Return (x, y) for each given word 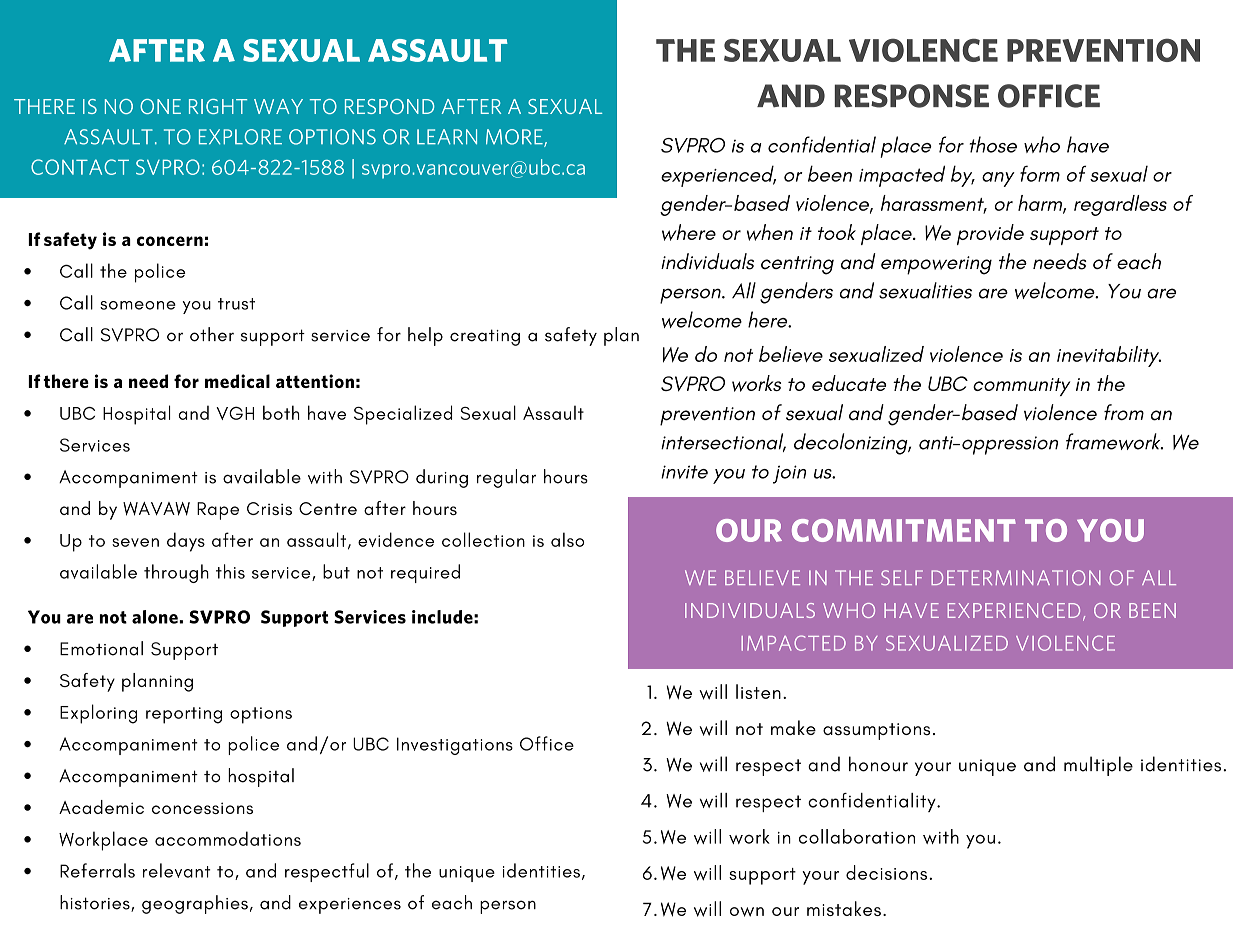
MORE (515, 138)
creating (485, 337)
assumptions (876, 731)
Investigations (455, 746)
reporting (184, 715)
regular (506, 478)
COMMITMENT (904, 530)
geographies (195, 904)
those (993, 144)
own (747, 912)
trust (236, 304)
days (186, 542)
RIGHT (218, 106)
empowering (936, 265)
